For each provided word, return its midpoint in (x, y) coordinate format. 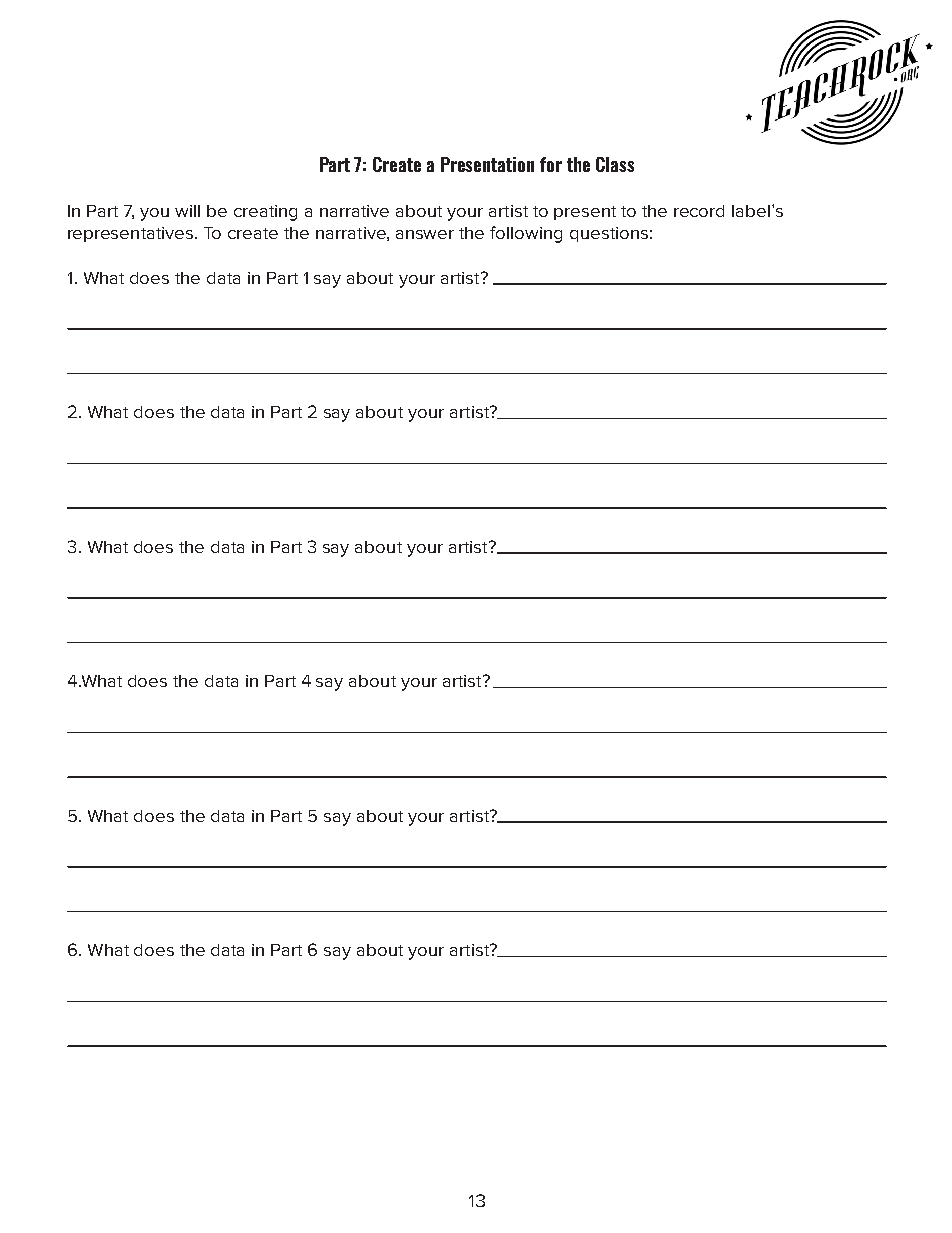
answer (425, 234)
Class (615, 164)
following (526, 234)
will (187, 211)
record (699, 211)
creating (265, 213)
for (551, 164)
